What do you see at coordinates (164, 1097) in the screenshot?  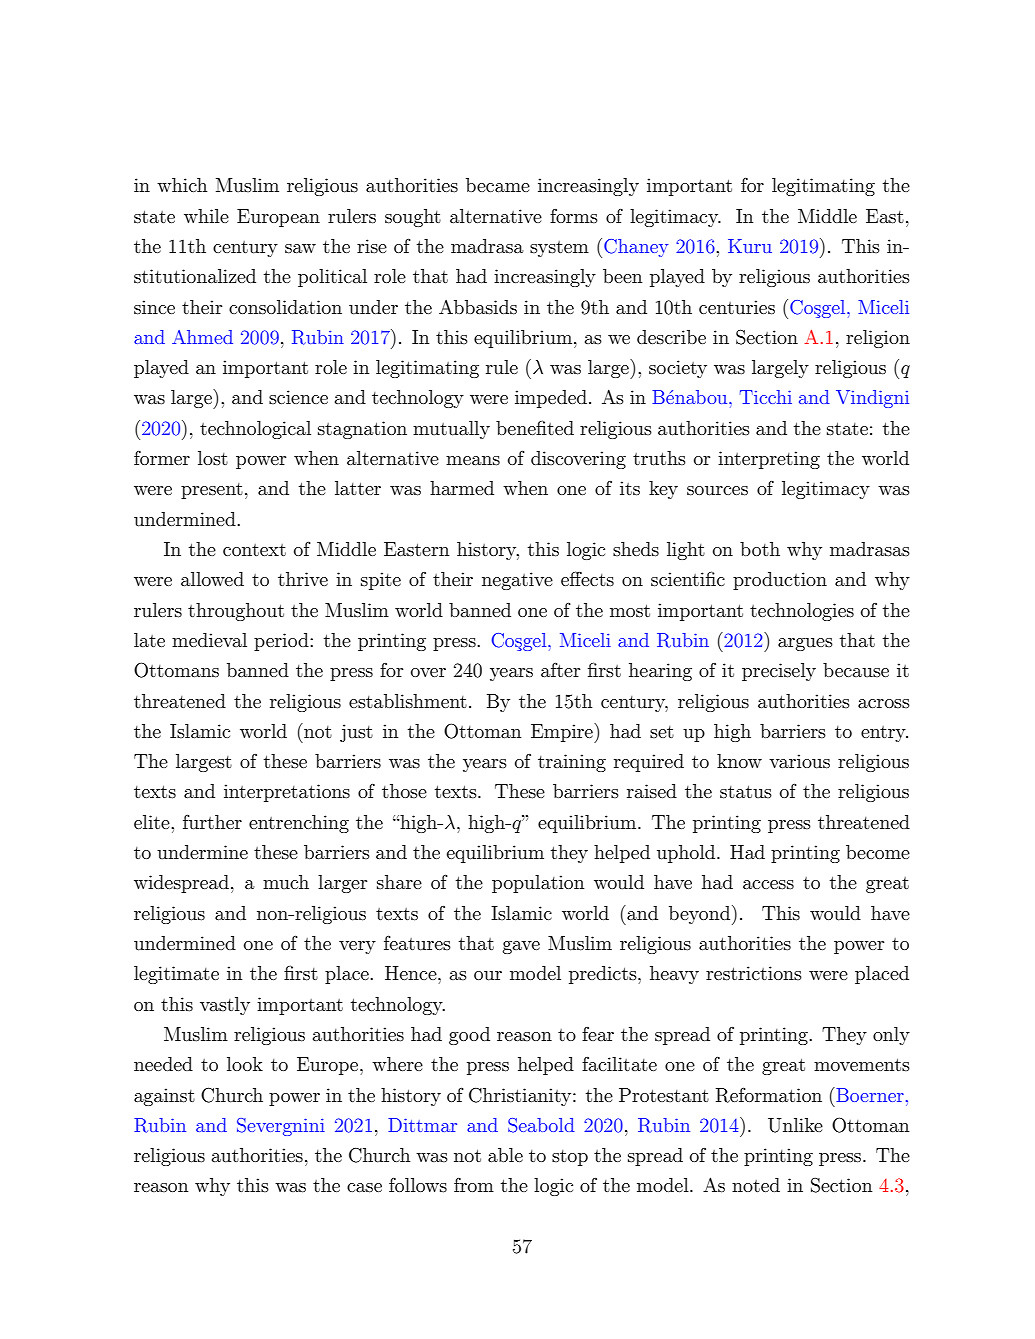 I see `against` at bounding box center [164, 1097].
